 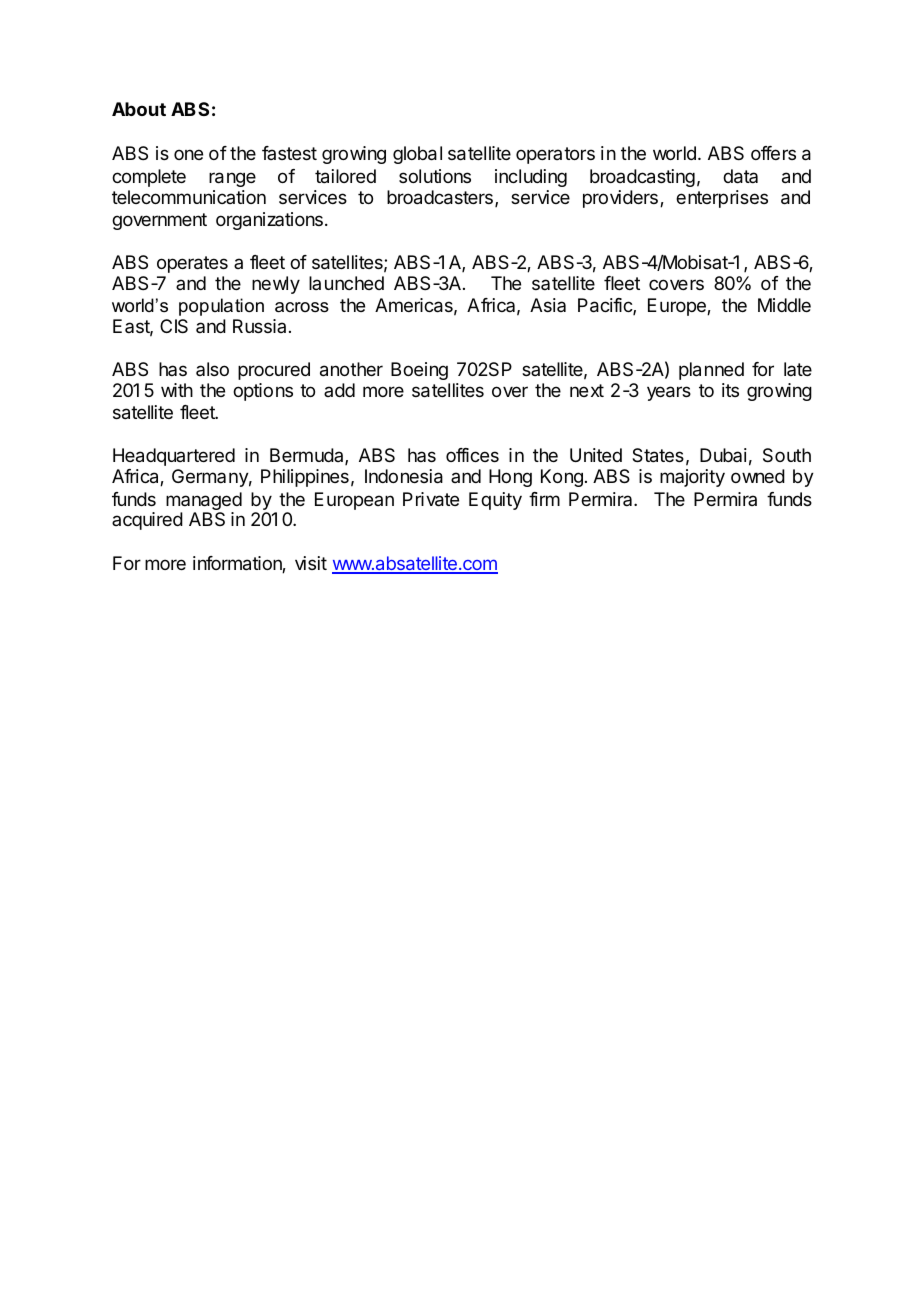 What do you see at coordinates (711, 371) in the image?
I see `planned` at bounding box center [711, 371].
